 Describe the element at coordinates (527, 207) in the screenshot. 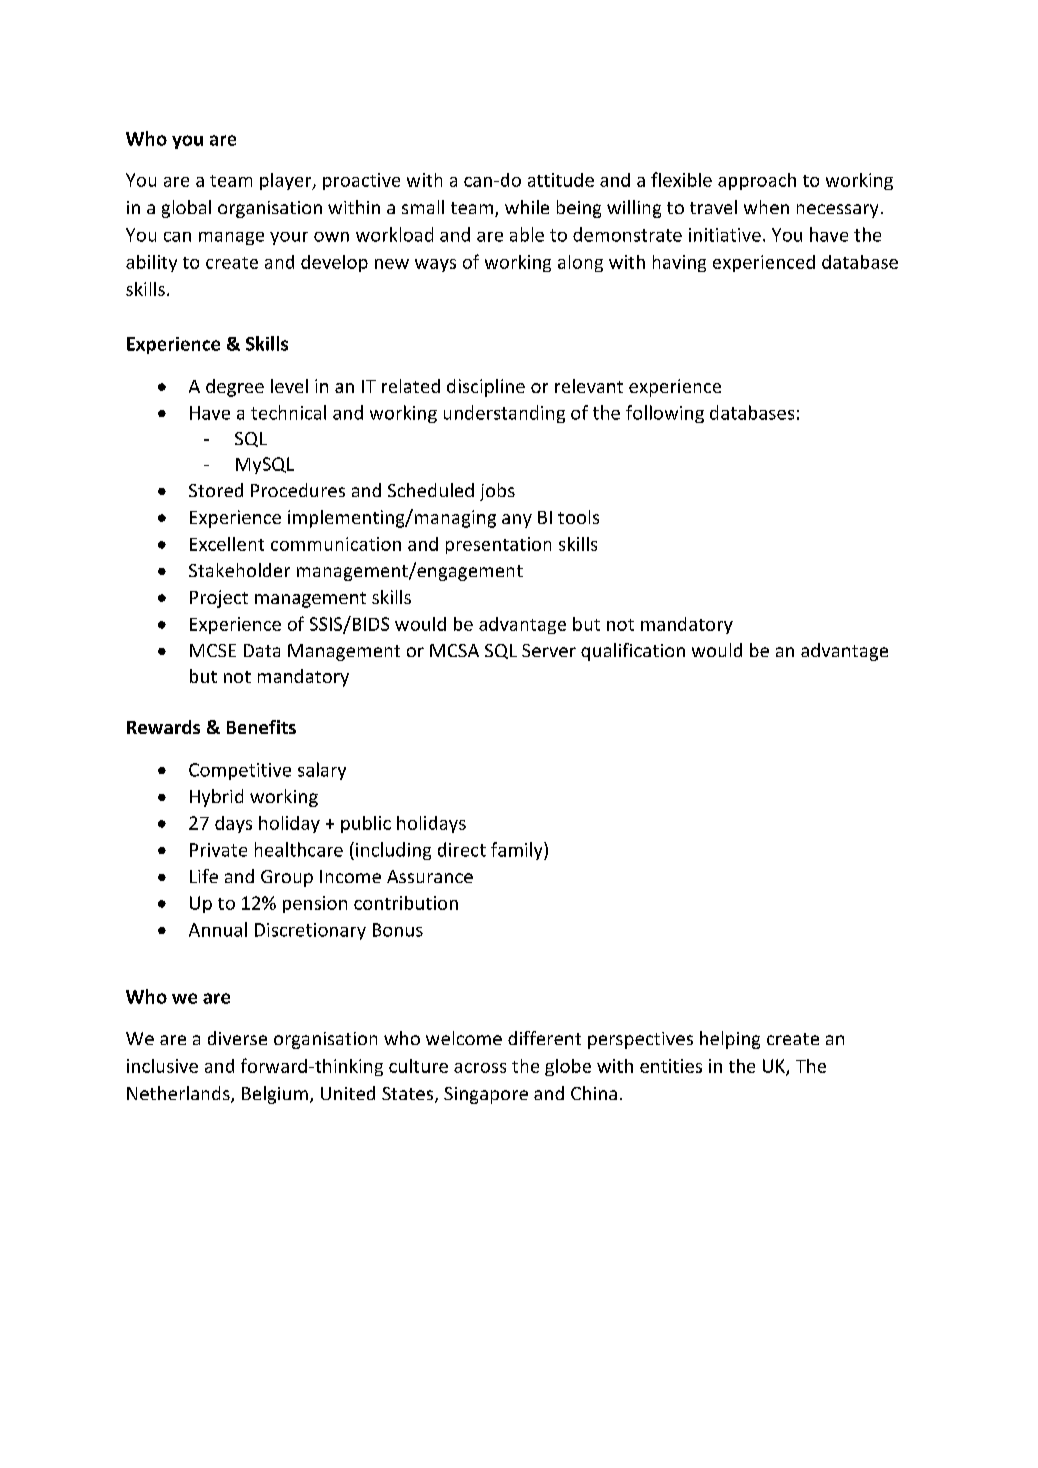

I see `while` at that location.
